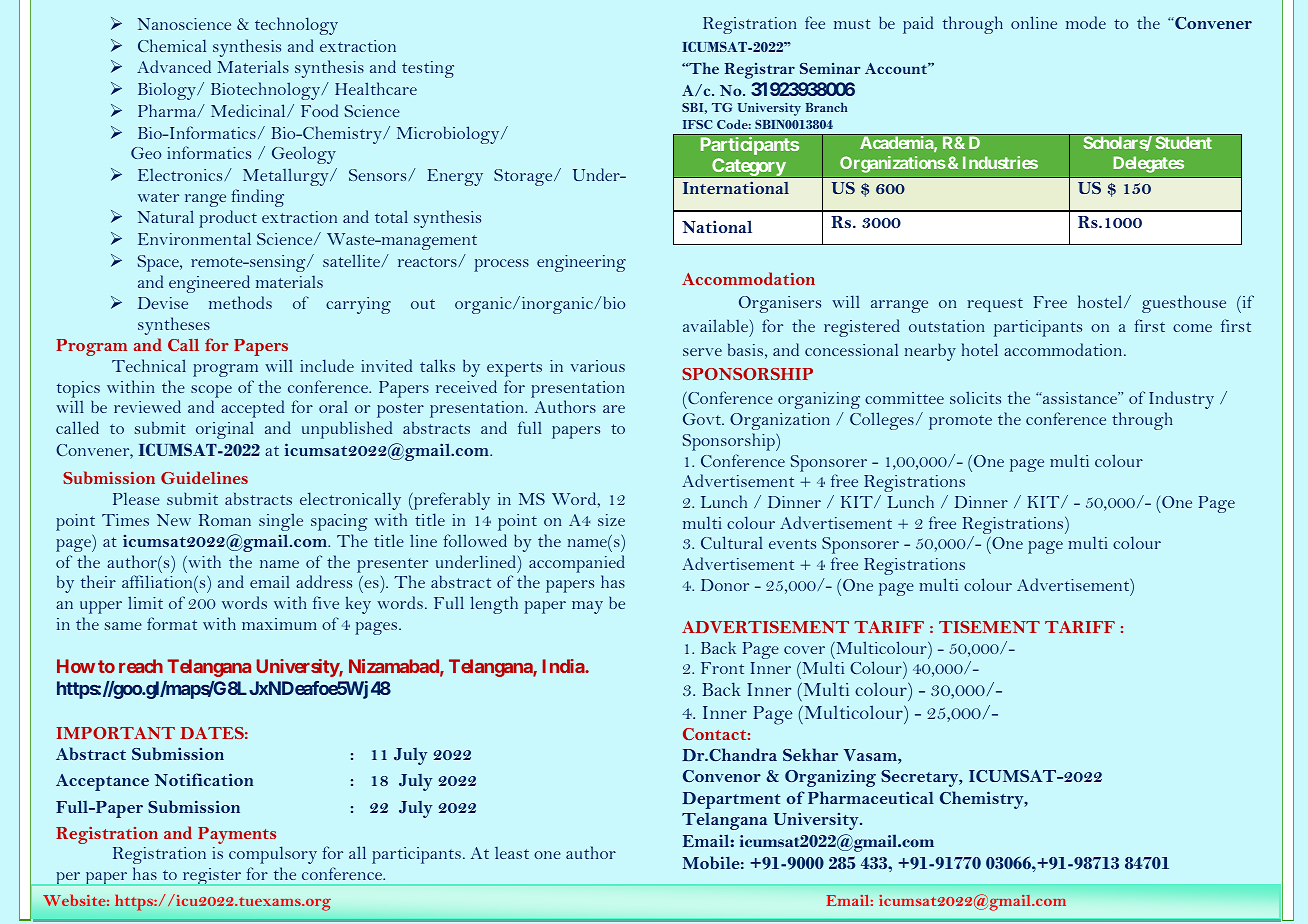 The height and width of the screenshot is (924, 1308). What do you see at coordinates (611, 520) in the screenshot?
I see `size` at bounding box center [611, 520].
